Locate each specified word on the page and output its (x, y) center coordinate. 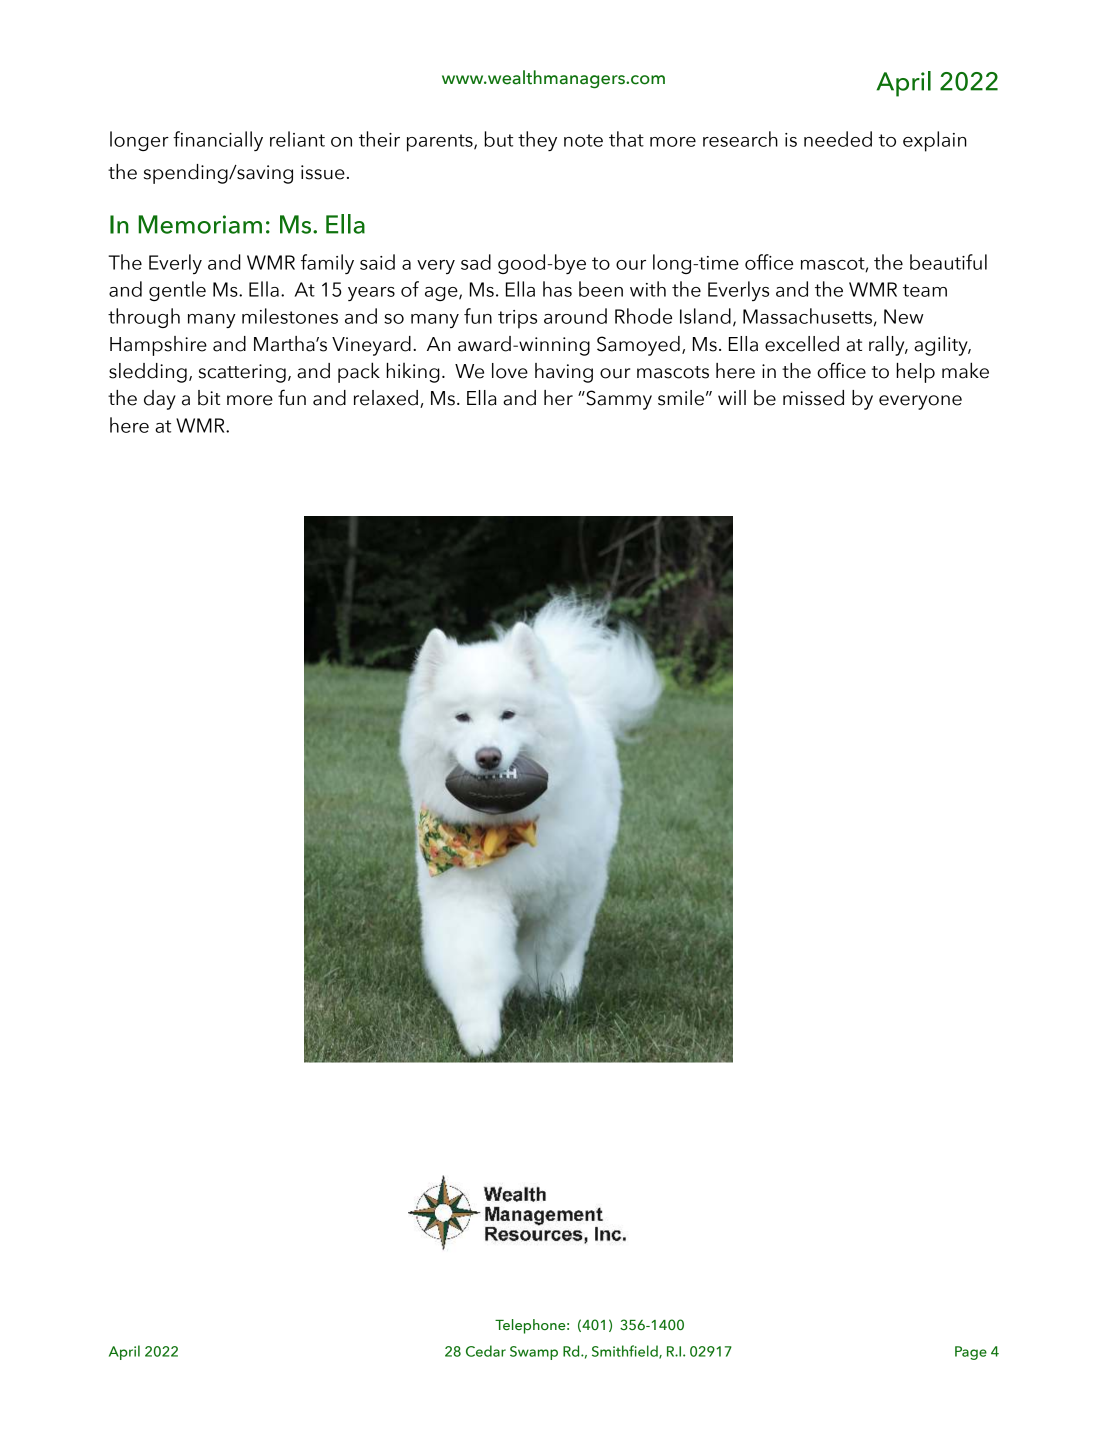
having (564, 373)
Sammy (618, 400)
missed (813, 398)
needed (838, 139)
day (160, 400)
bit (209, 398)
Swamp (534, 1353)
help (916, 373)
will (732, 397)
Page (971, 1353)
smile (681, 398)
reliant (297, 139)
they (537, 141)
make (965, 370)
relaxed (386, 398)
